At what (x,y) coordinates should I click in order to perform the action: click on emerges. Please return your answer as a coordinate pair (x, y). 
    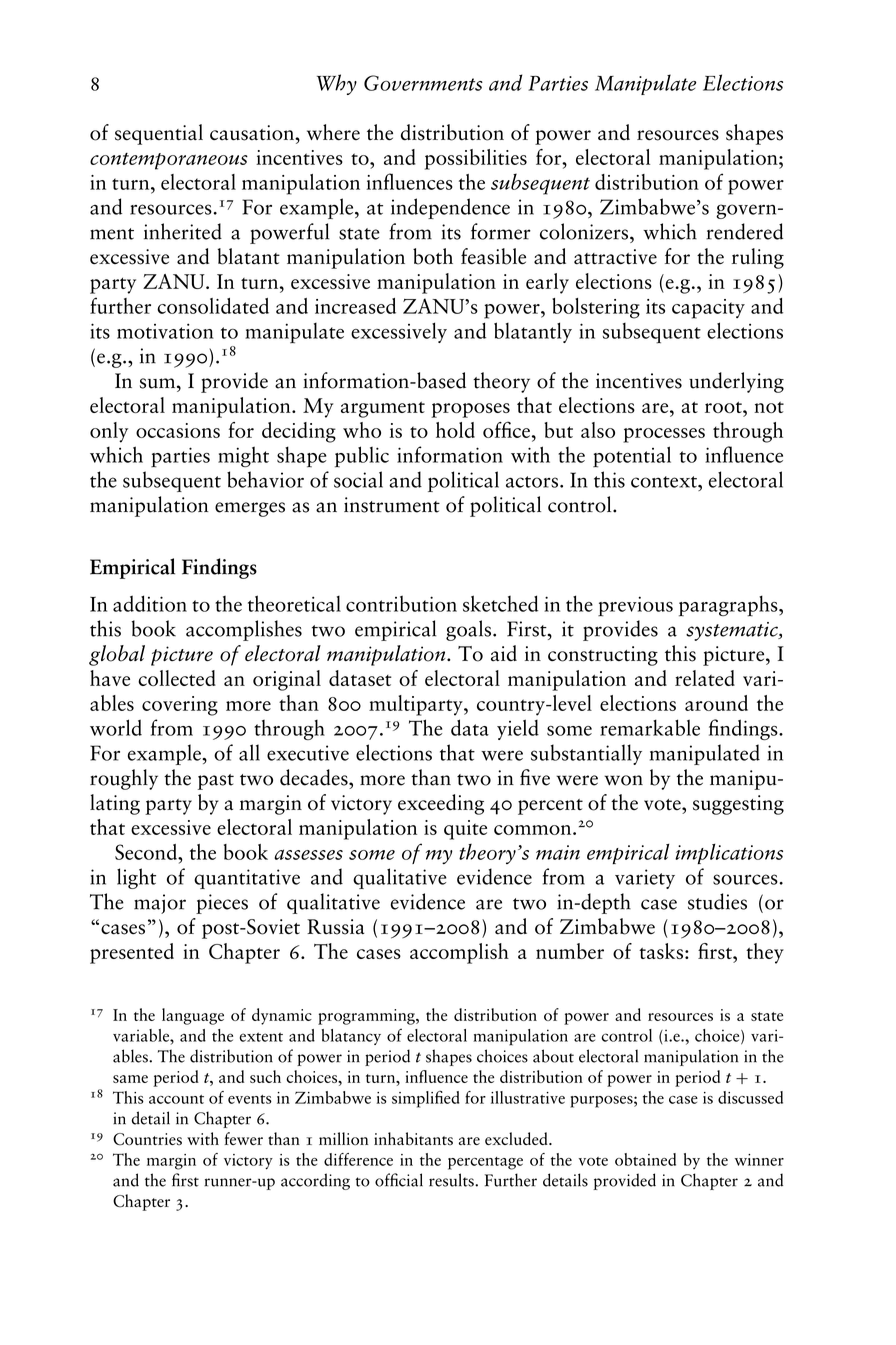
    Looking at the image, I should click on (250, 509).
